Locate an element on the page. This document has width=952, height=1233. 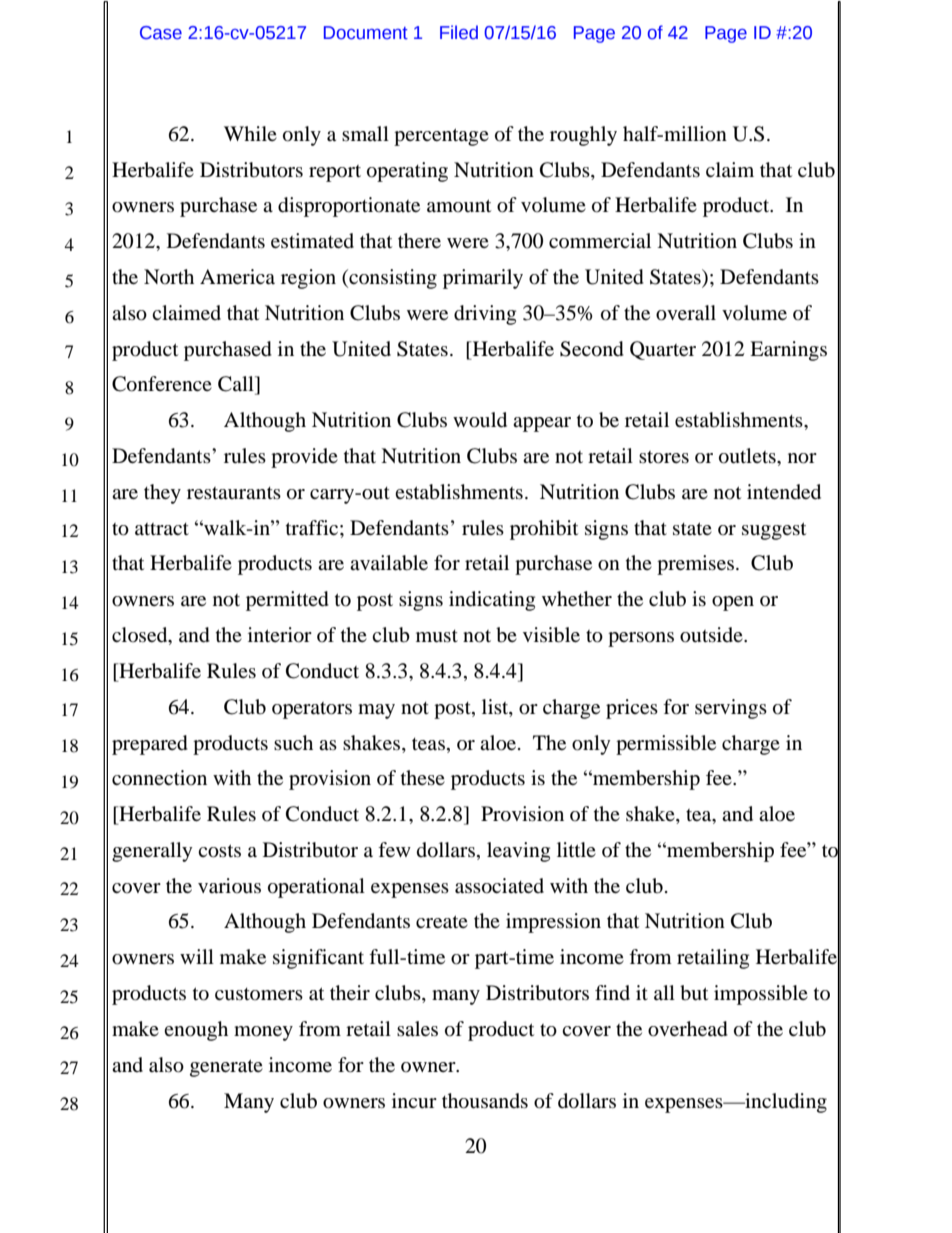
overall is located at coordinates (686, 313).
